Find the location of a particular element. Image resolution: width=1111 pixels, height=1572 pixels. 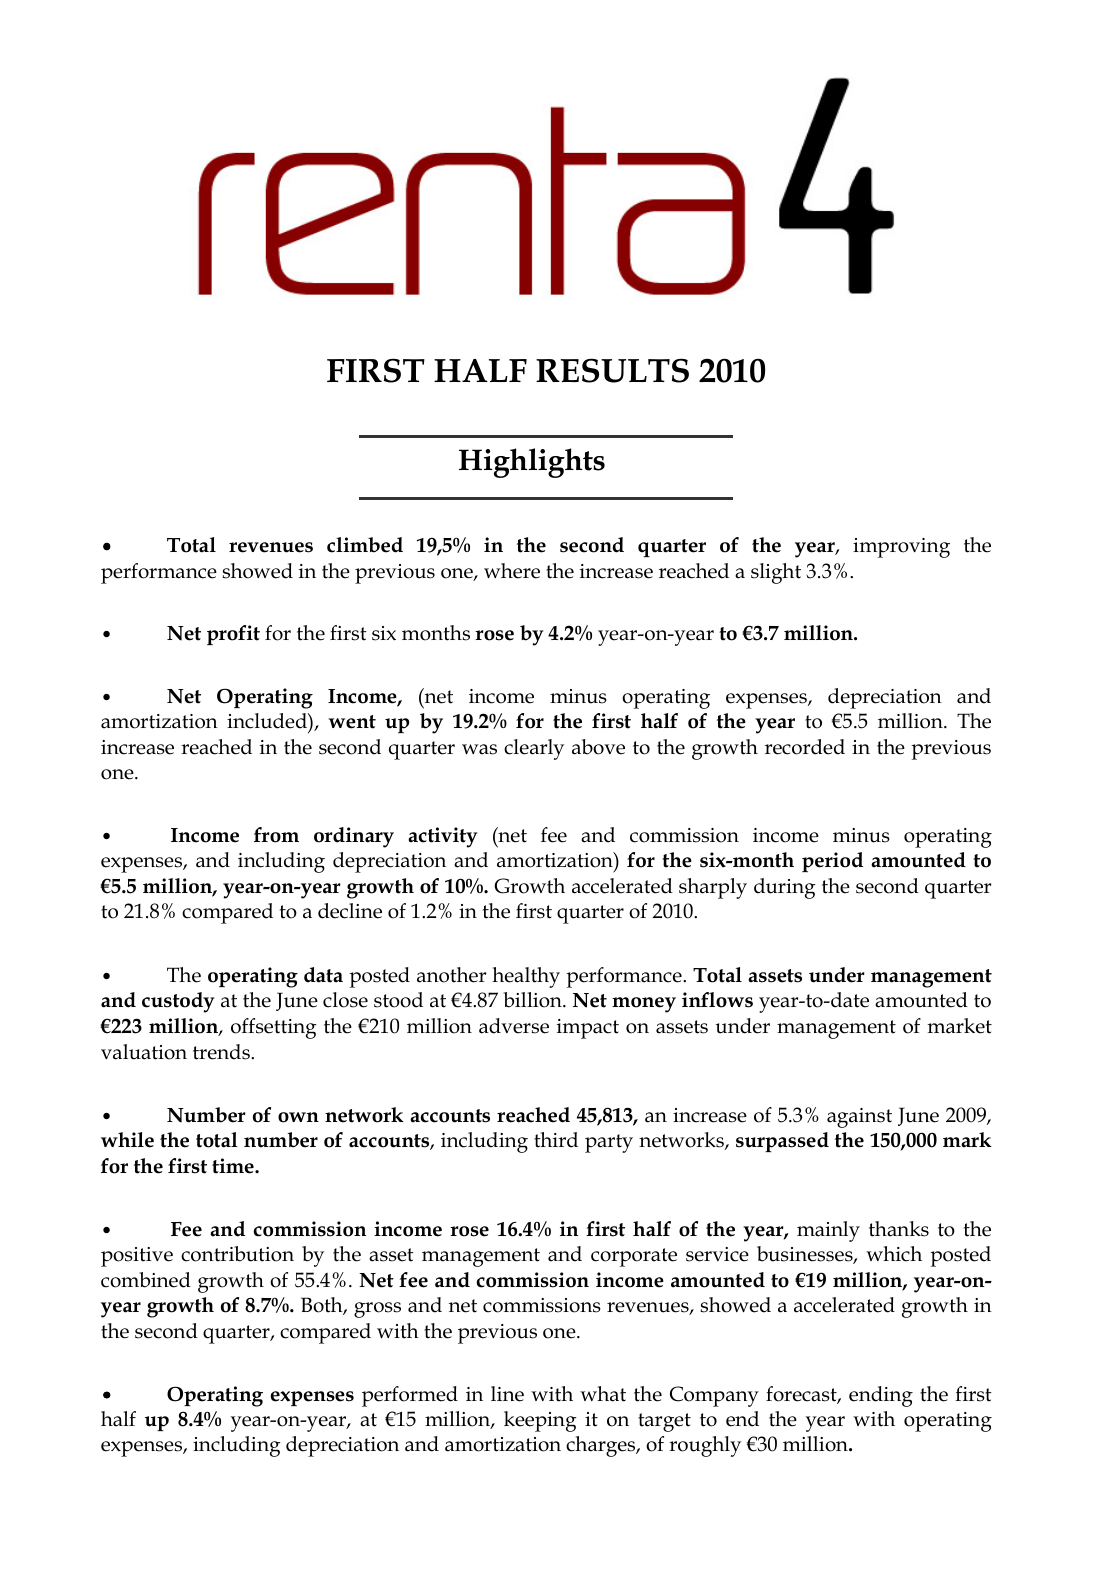

keeping is located at coordinates (540, 1421).
